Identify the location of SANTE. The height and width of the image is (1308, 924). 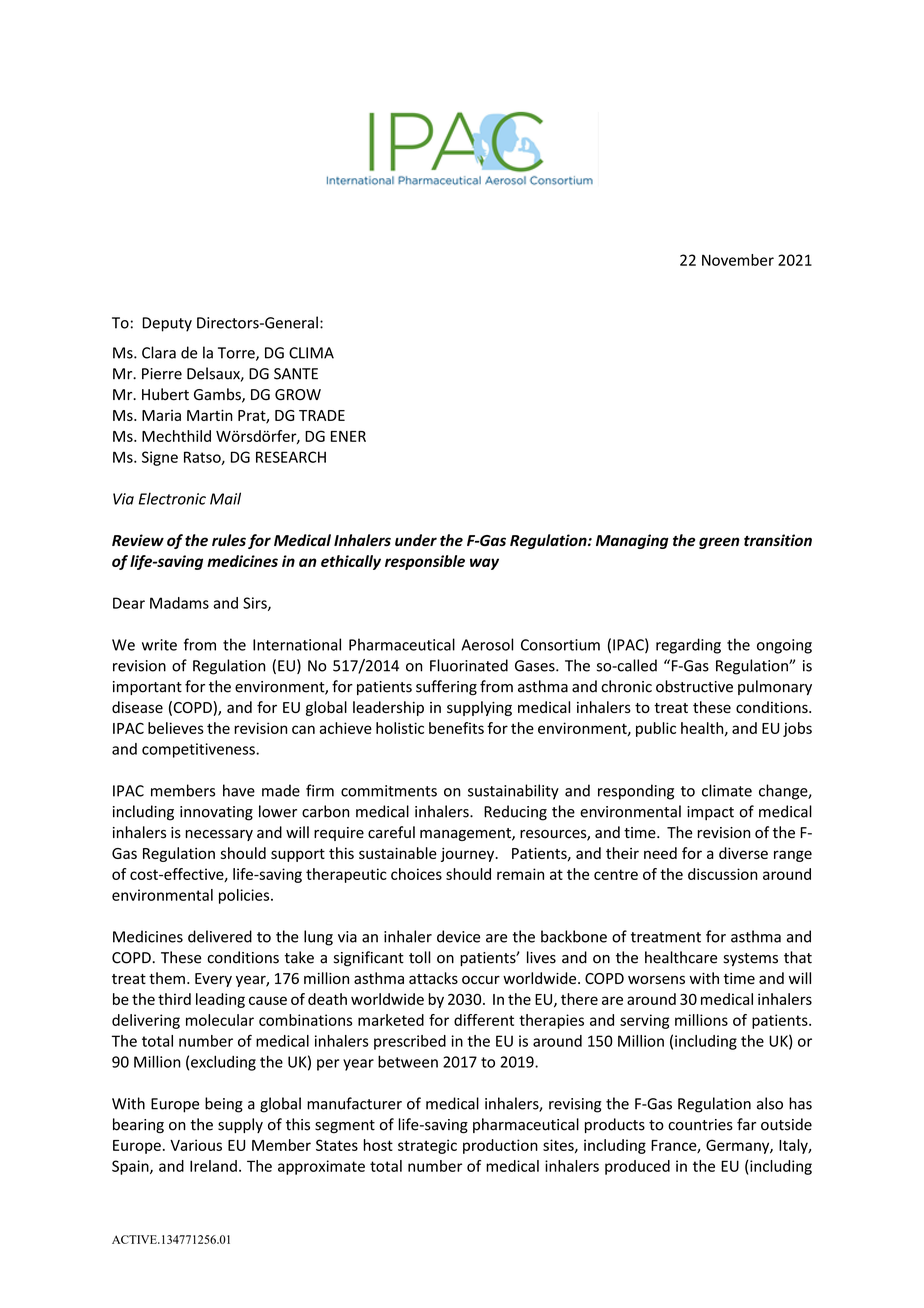
(296, 374).
